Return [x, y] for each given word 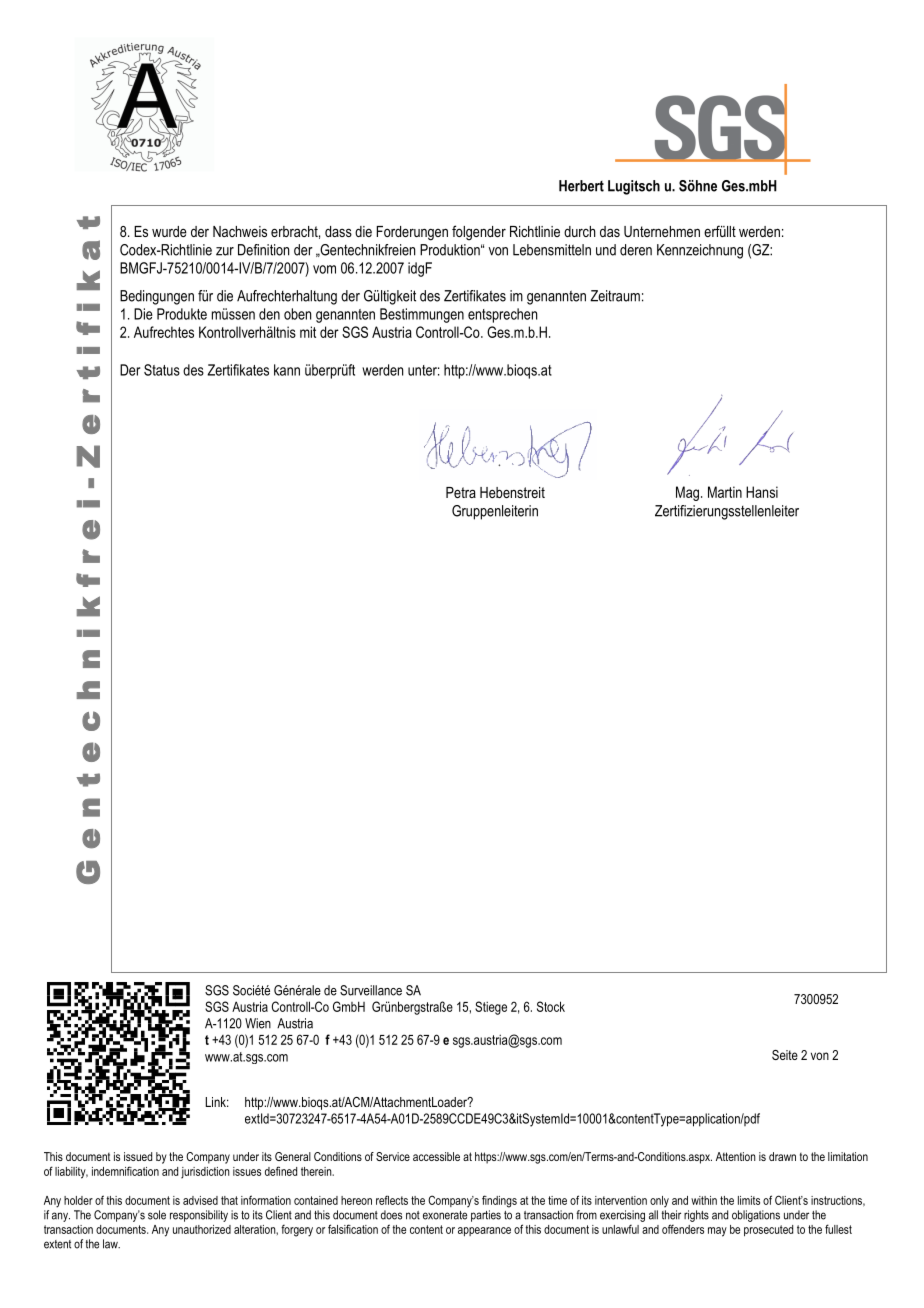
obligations [756, 1216]
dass [338, 231]
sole [157, 1215]
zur [225, 251]
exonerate [445, 1215]
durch [580, 231]
